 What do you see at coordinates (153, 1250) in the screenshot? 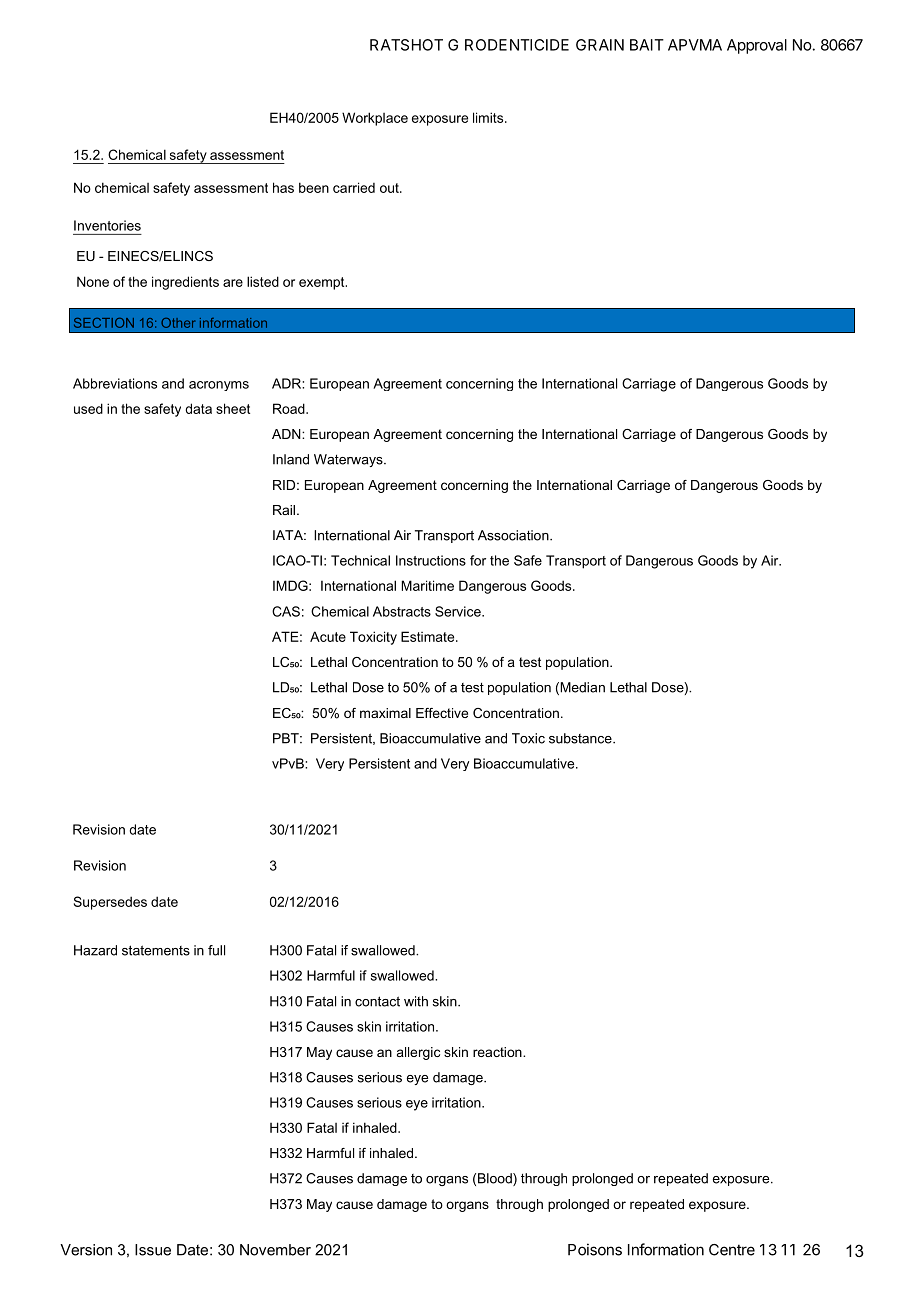
I see `Issue` at bounding box center [153, 1250].
